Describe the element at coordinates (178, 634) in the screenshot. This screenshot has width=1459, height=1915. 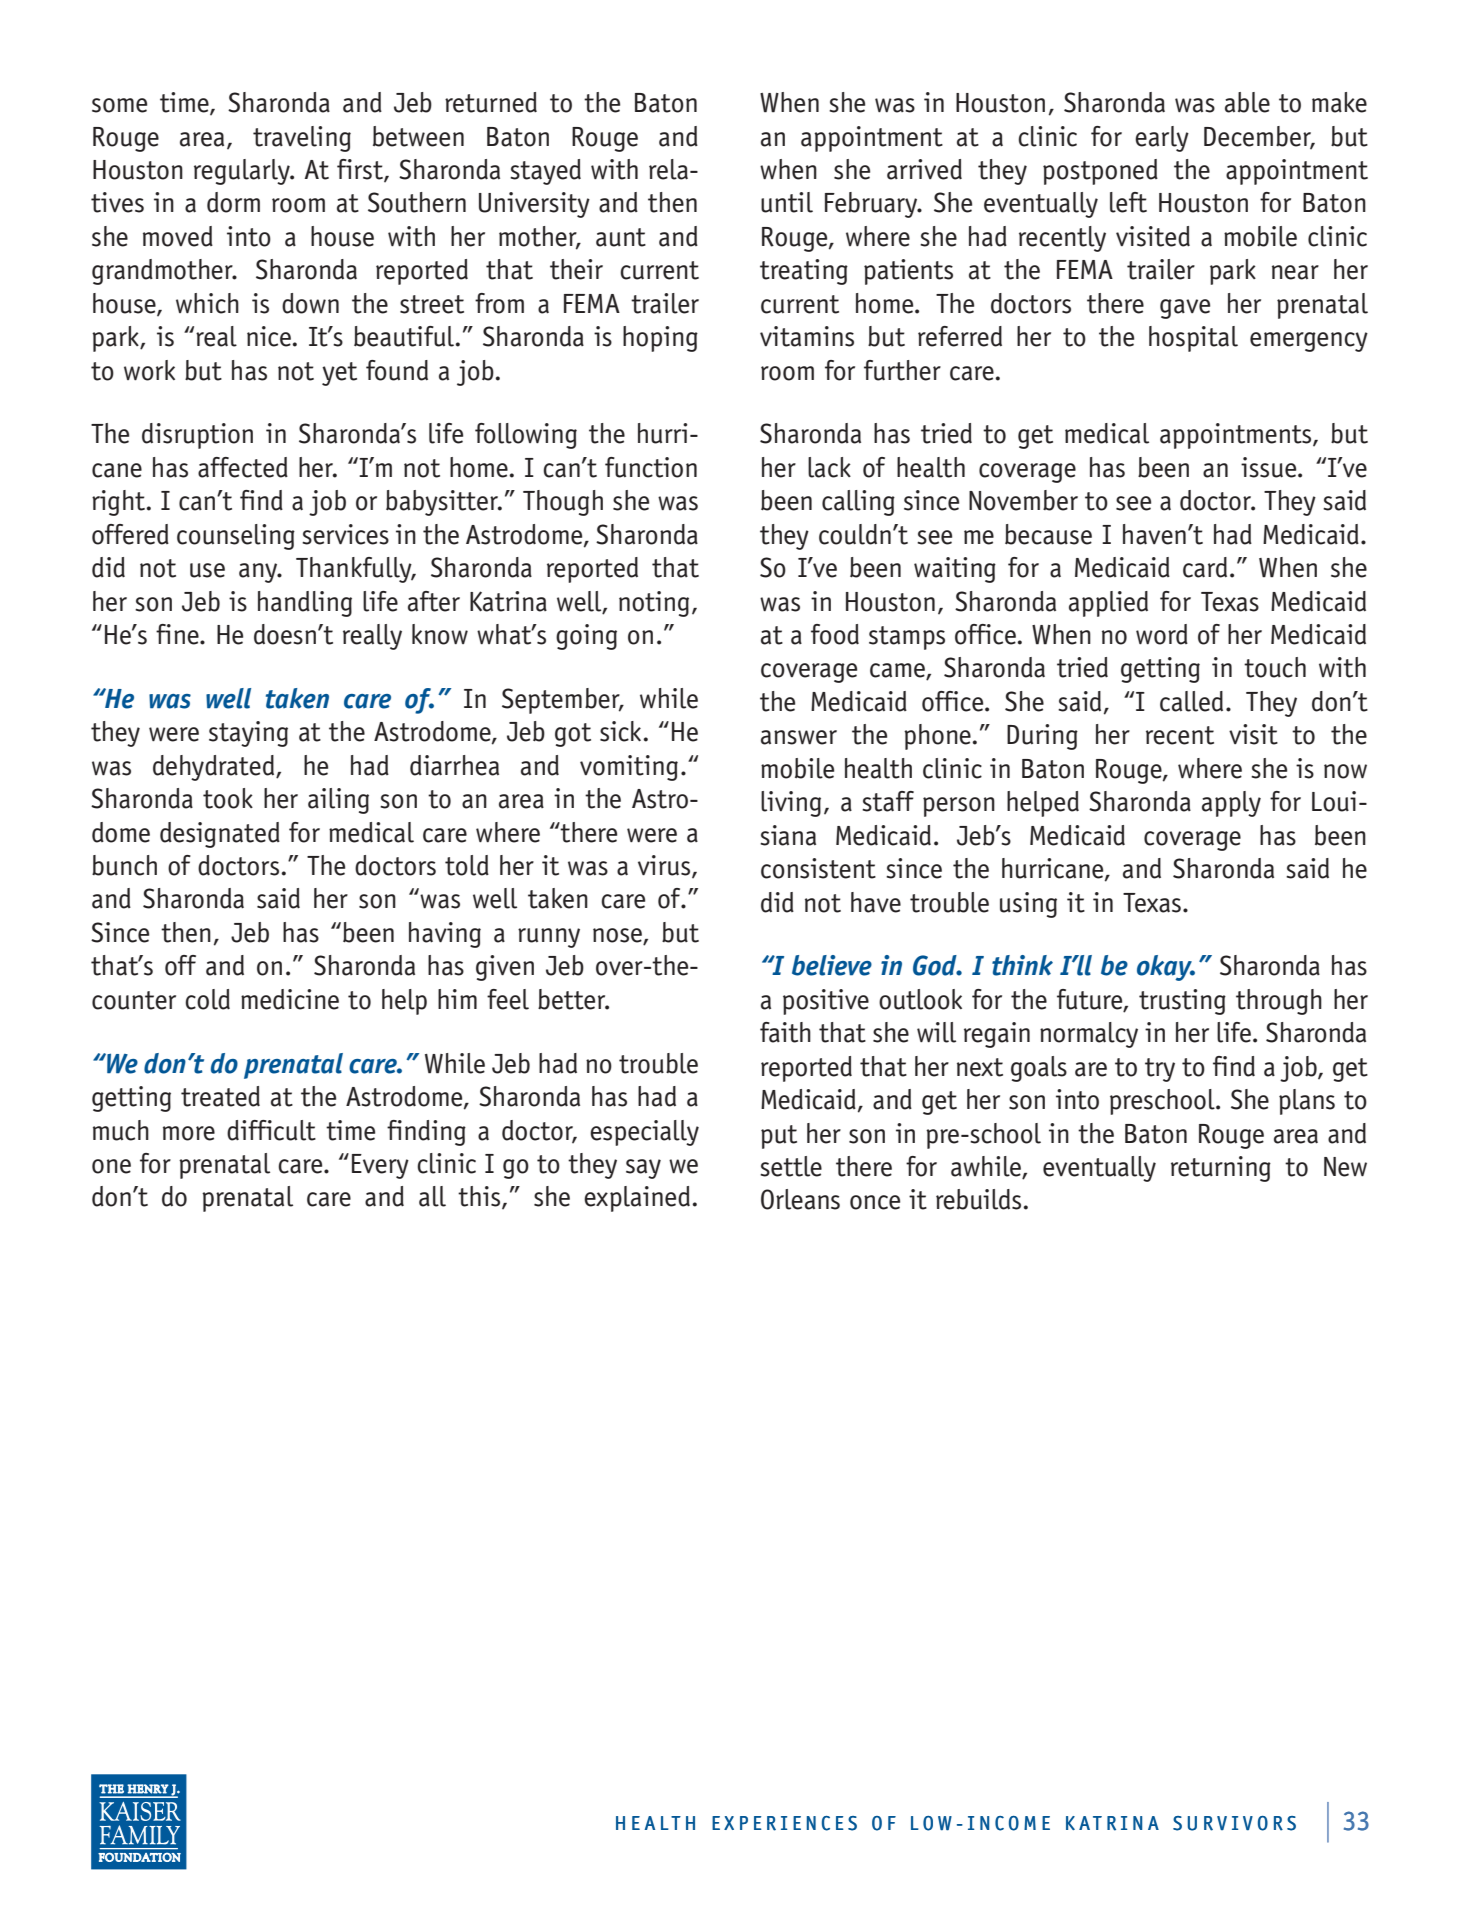
I see `fine` at that location.
